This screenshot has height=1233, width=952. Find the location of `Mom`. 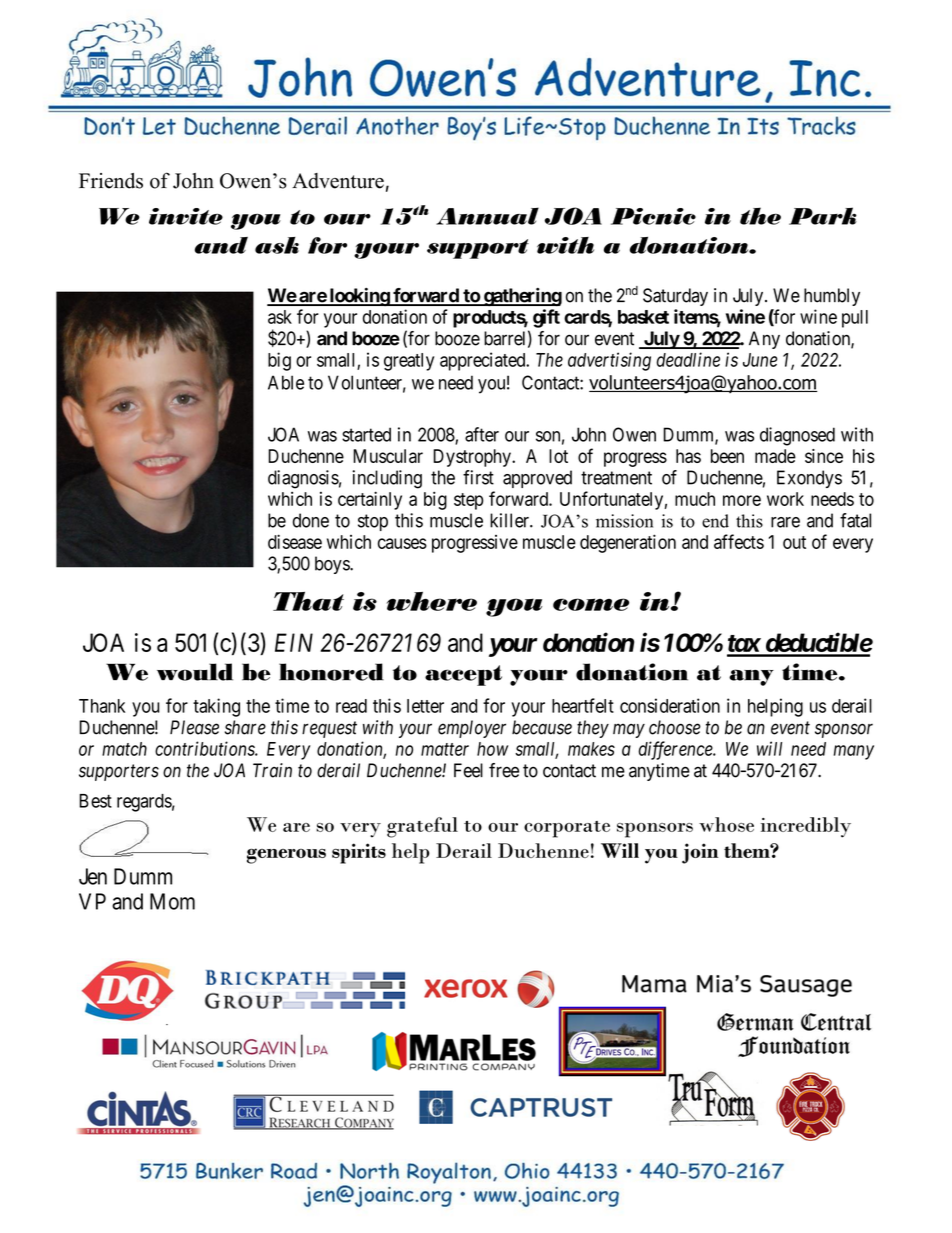

Mom is located at coordinates (172, 901).
